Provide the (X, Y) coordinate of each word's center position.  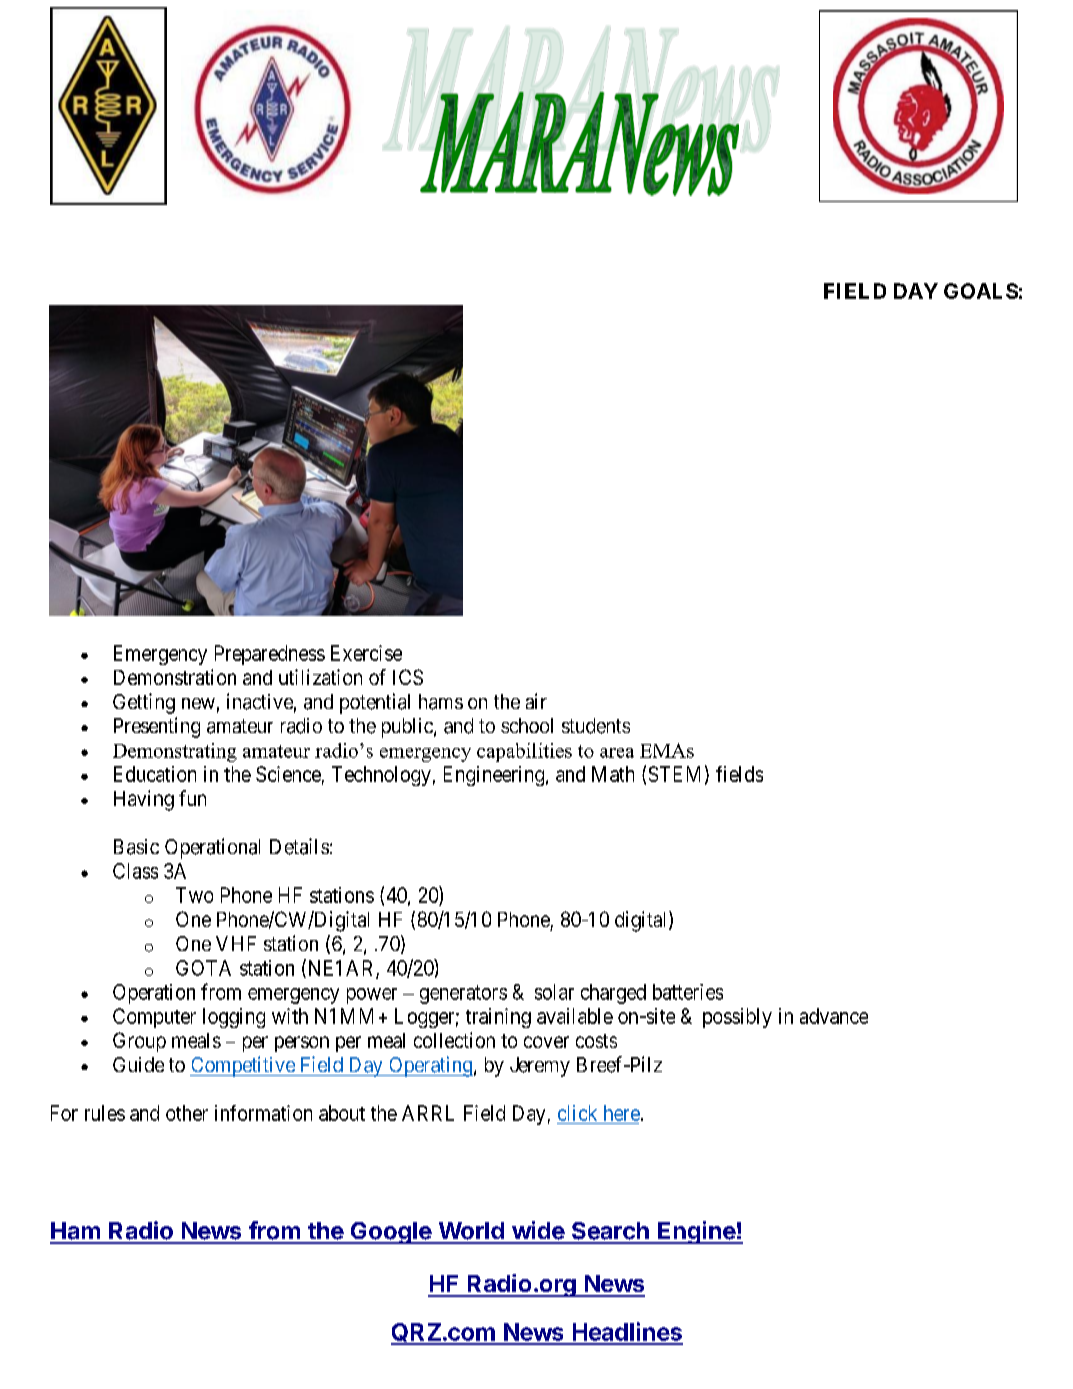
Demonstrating (175, 752)
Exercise (366, 653)
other (187, 1113)
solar (554, 992)
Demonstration (175, 677)
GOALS (981, 291)
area (617, 753)
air (536, 701)
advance (834, 1016)
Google (390, 1233)
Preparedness (270, 655)
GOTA (203, 968)
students (596, 726)
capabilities (524, 752)
